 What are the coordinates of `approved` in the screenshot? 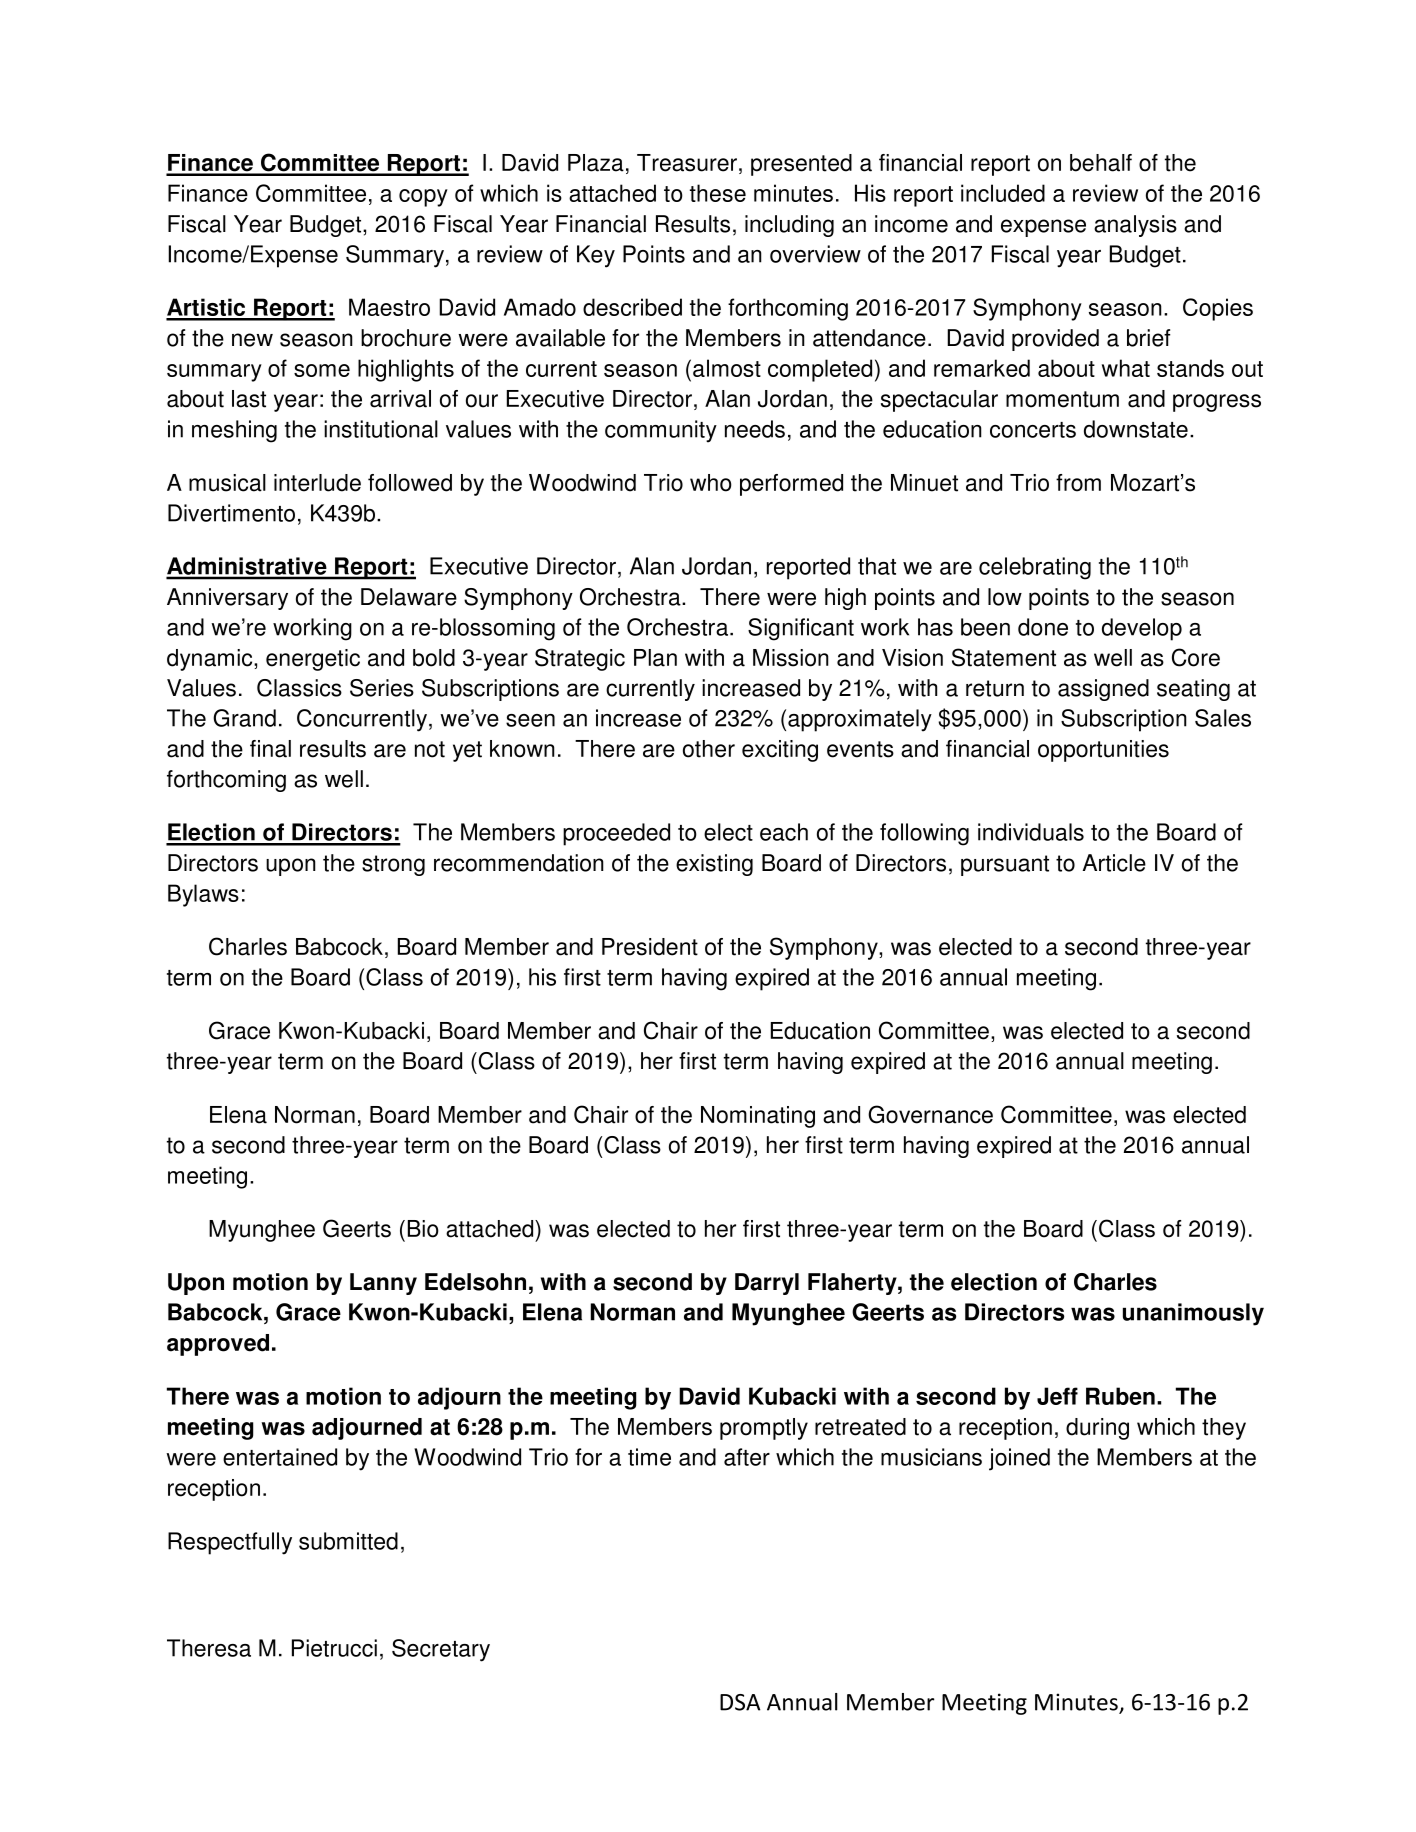 It's located at (218, 1345).
